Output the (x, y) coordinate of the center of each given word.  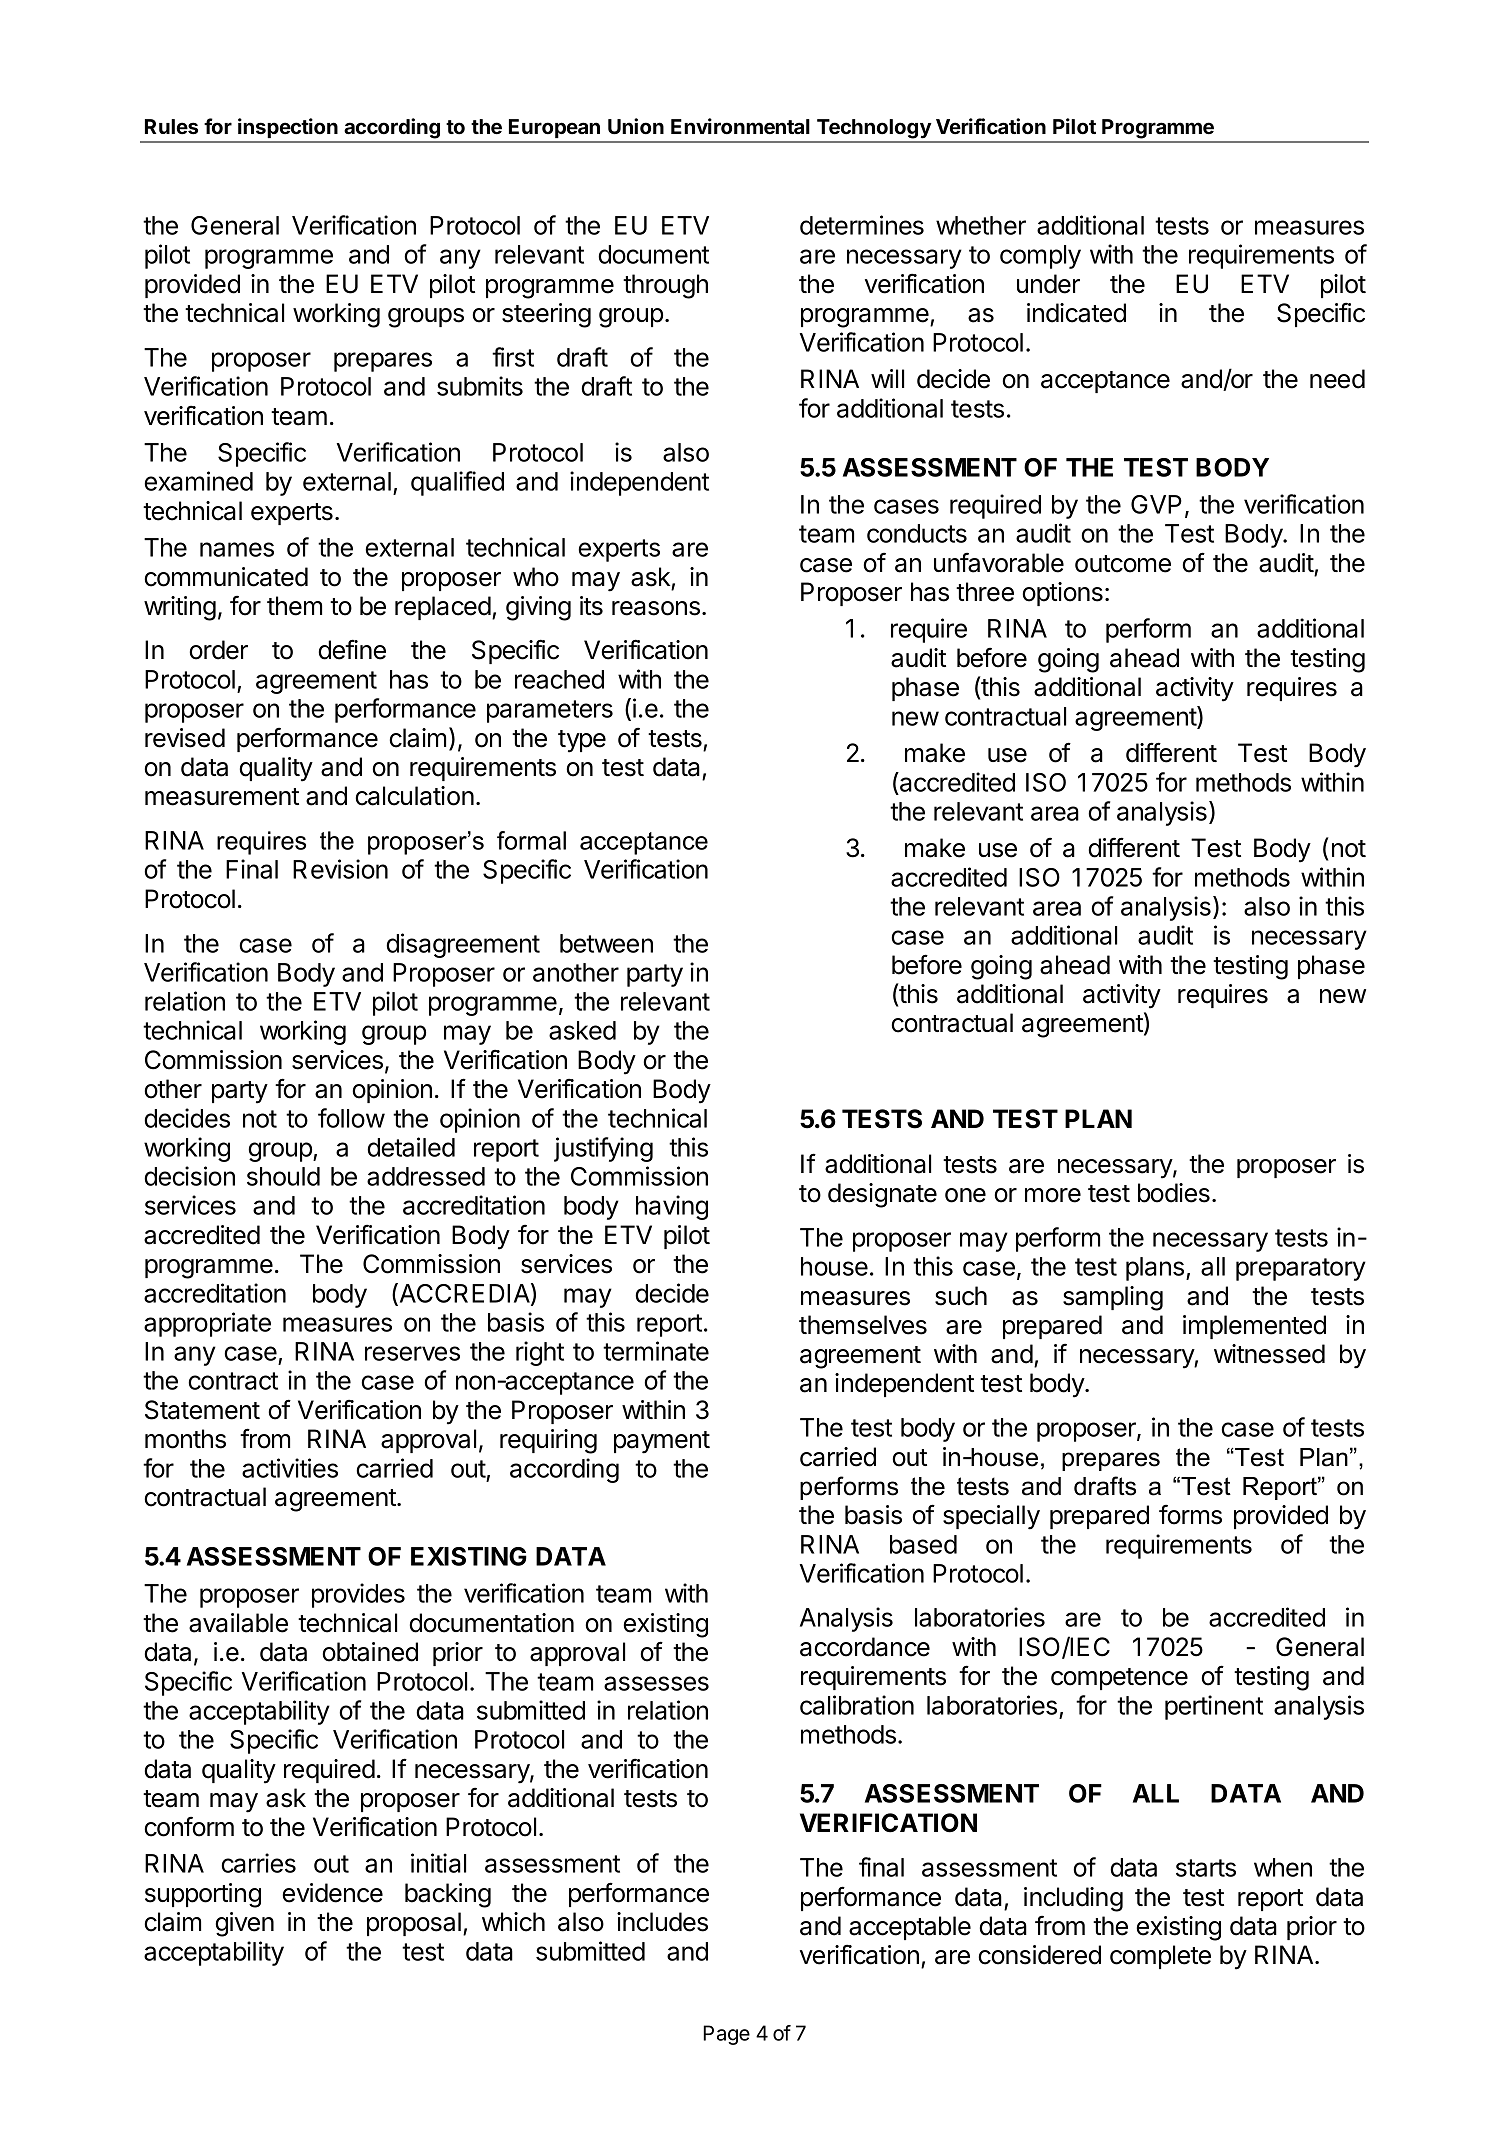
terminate (656, 1351)
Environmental (740, 126)
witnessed (1269, 1354)
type (582, 741)
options (1062, 594)
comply (1040, 257)
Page (726, 2035)
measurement (222, 797)
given (245, 1924)
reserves (412, 1353)
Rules (171, 127)
